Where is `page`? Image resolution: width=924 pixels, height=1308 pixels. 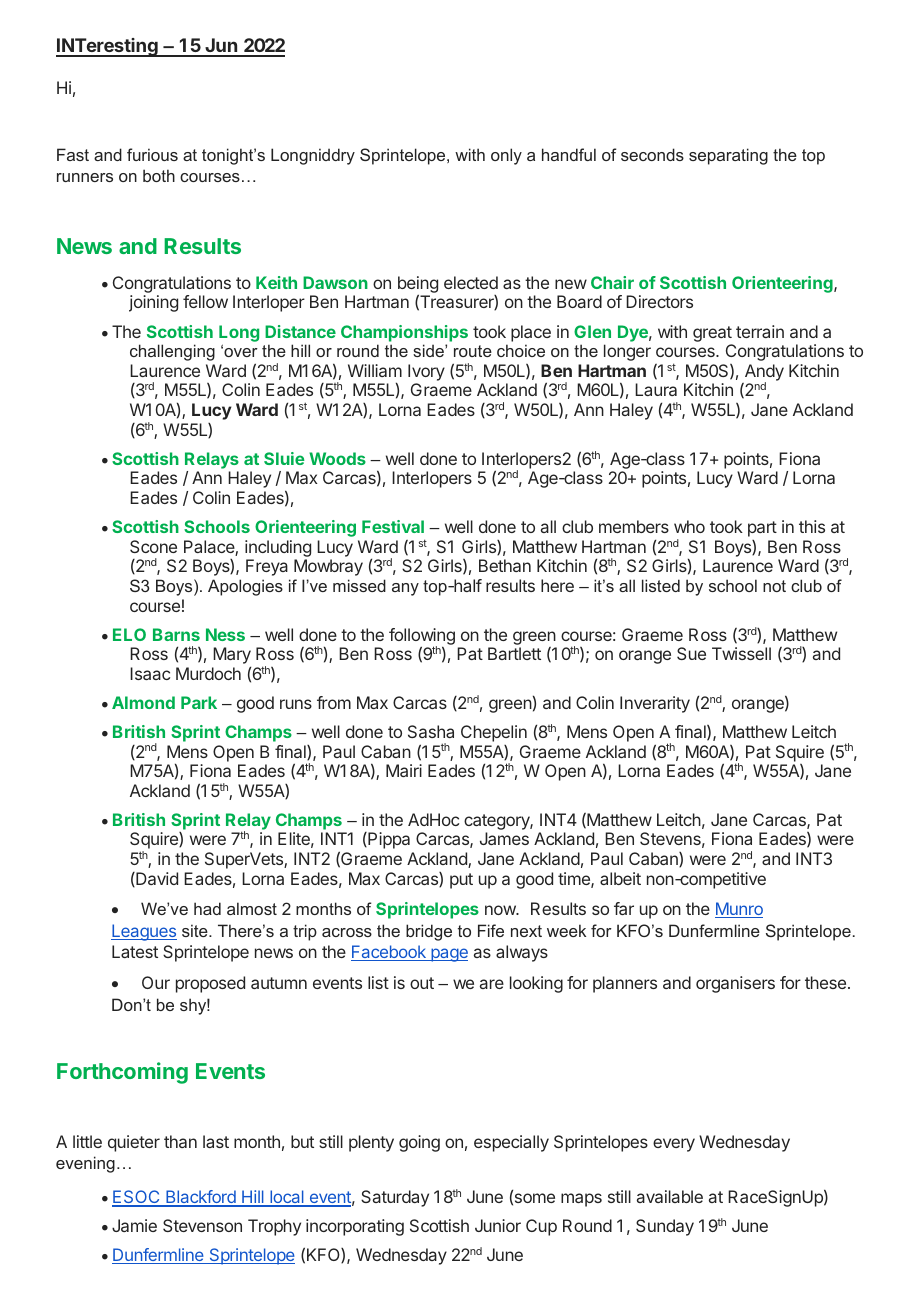 page is located at coordinates (448, 955).
